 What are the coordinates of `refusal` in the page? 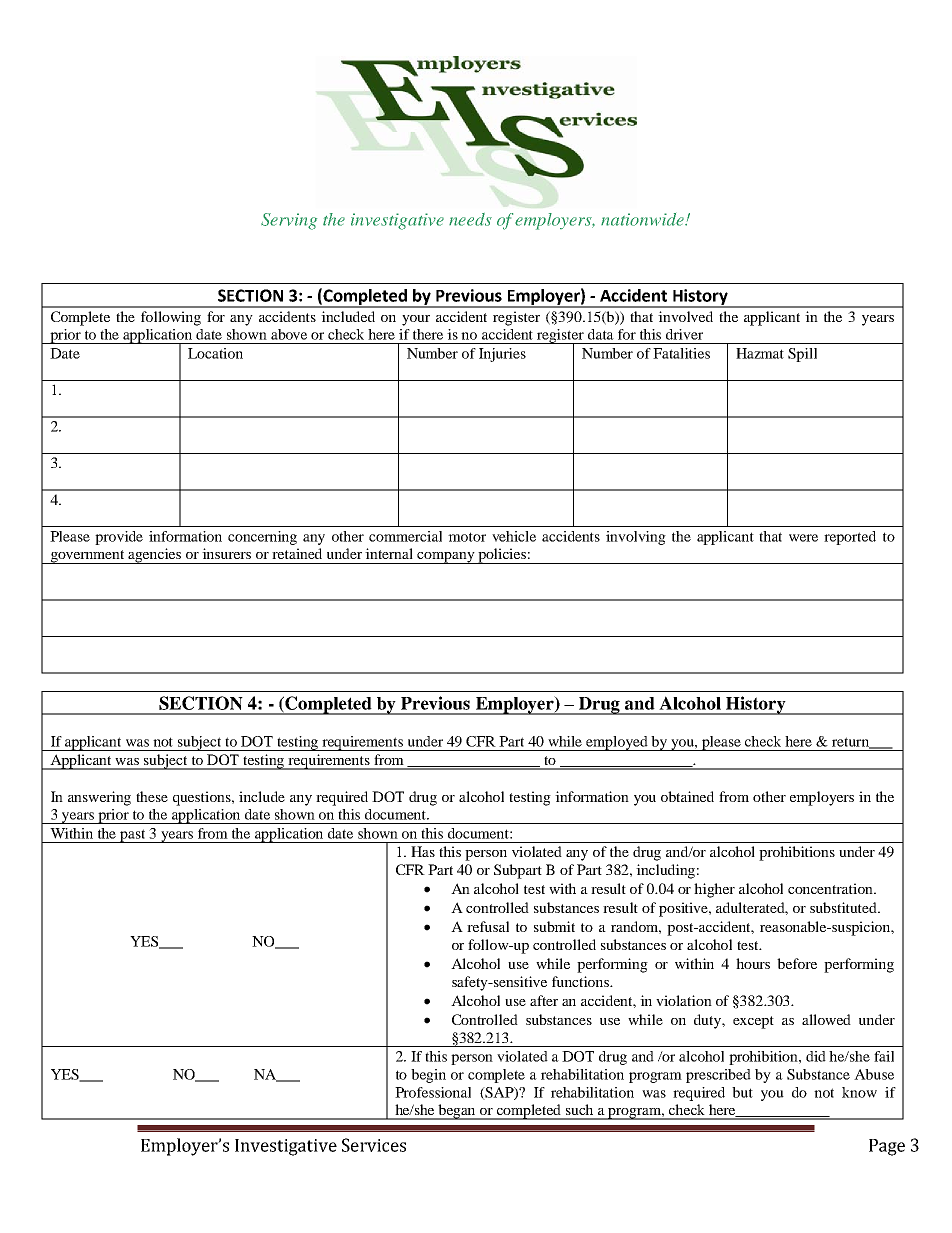 It's located at (488, 926).
